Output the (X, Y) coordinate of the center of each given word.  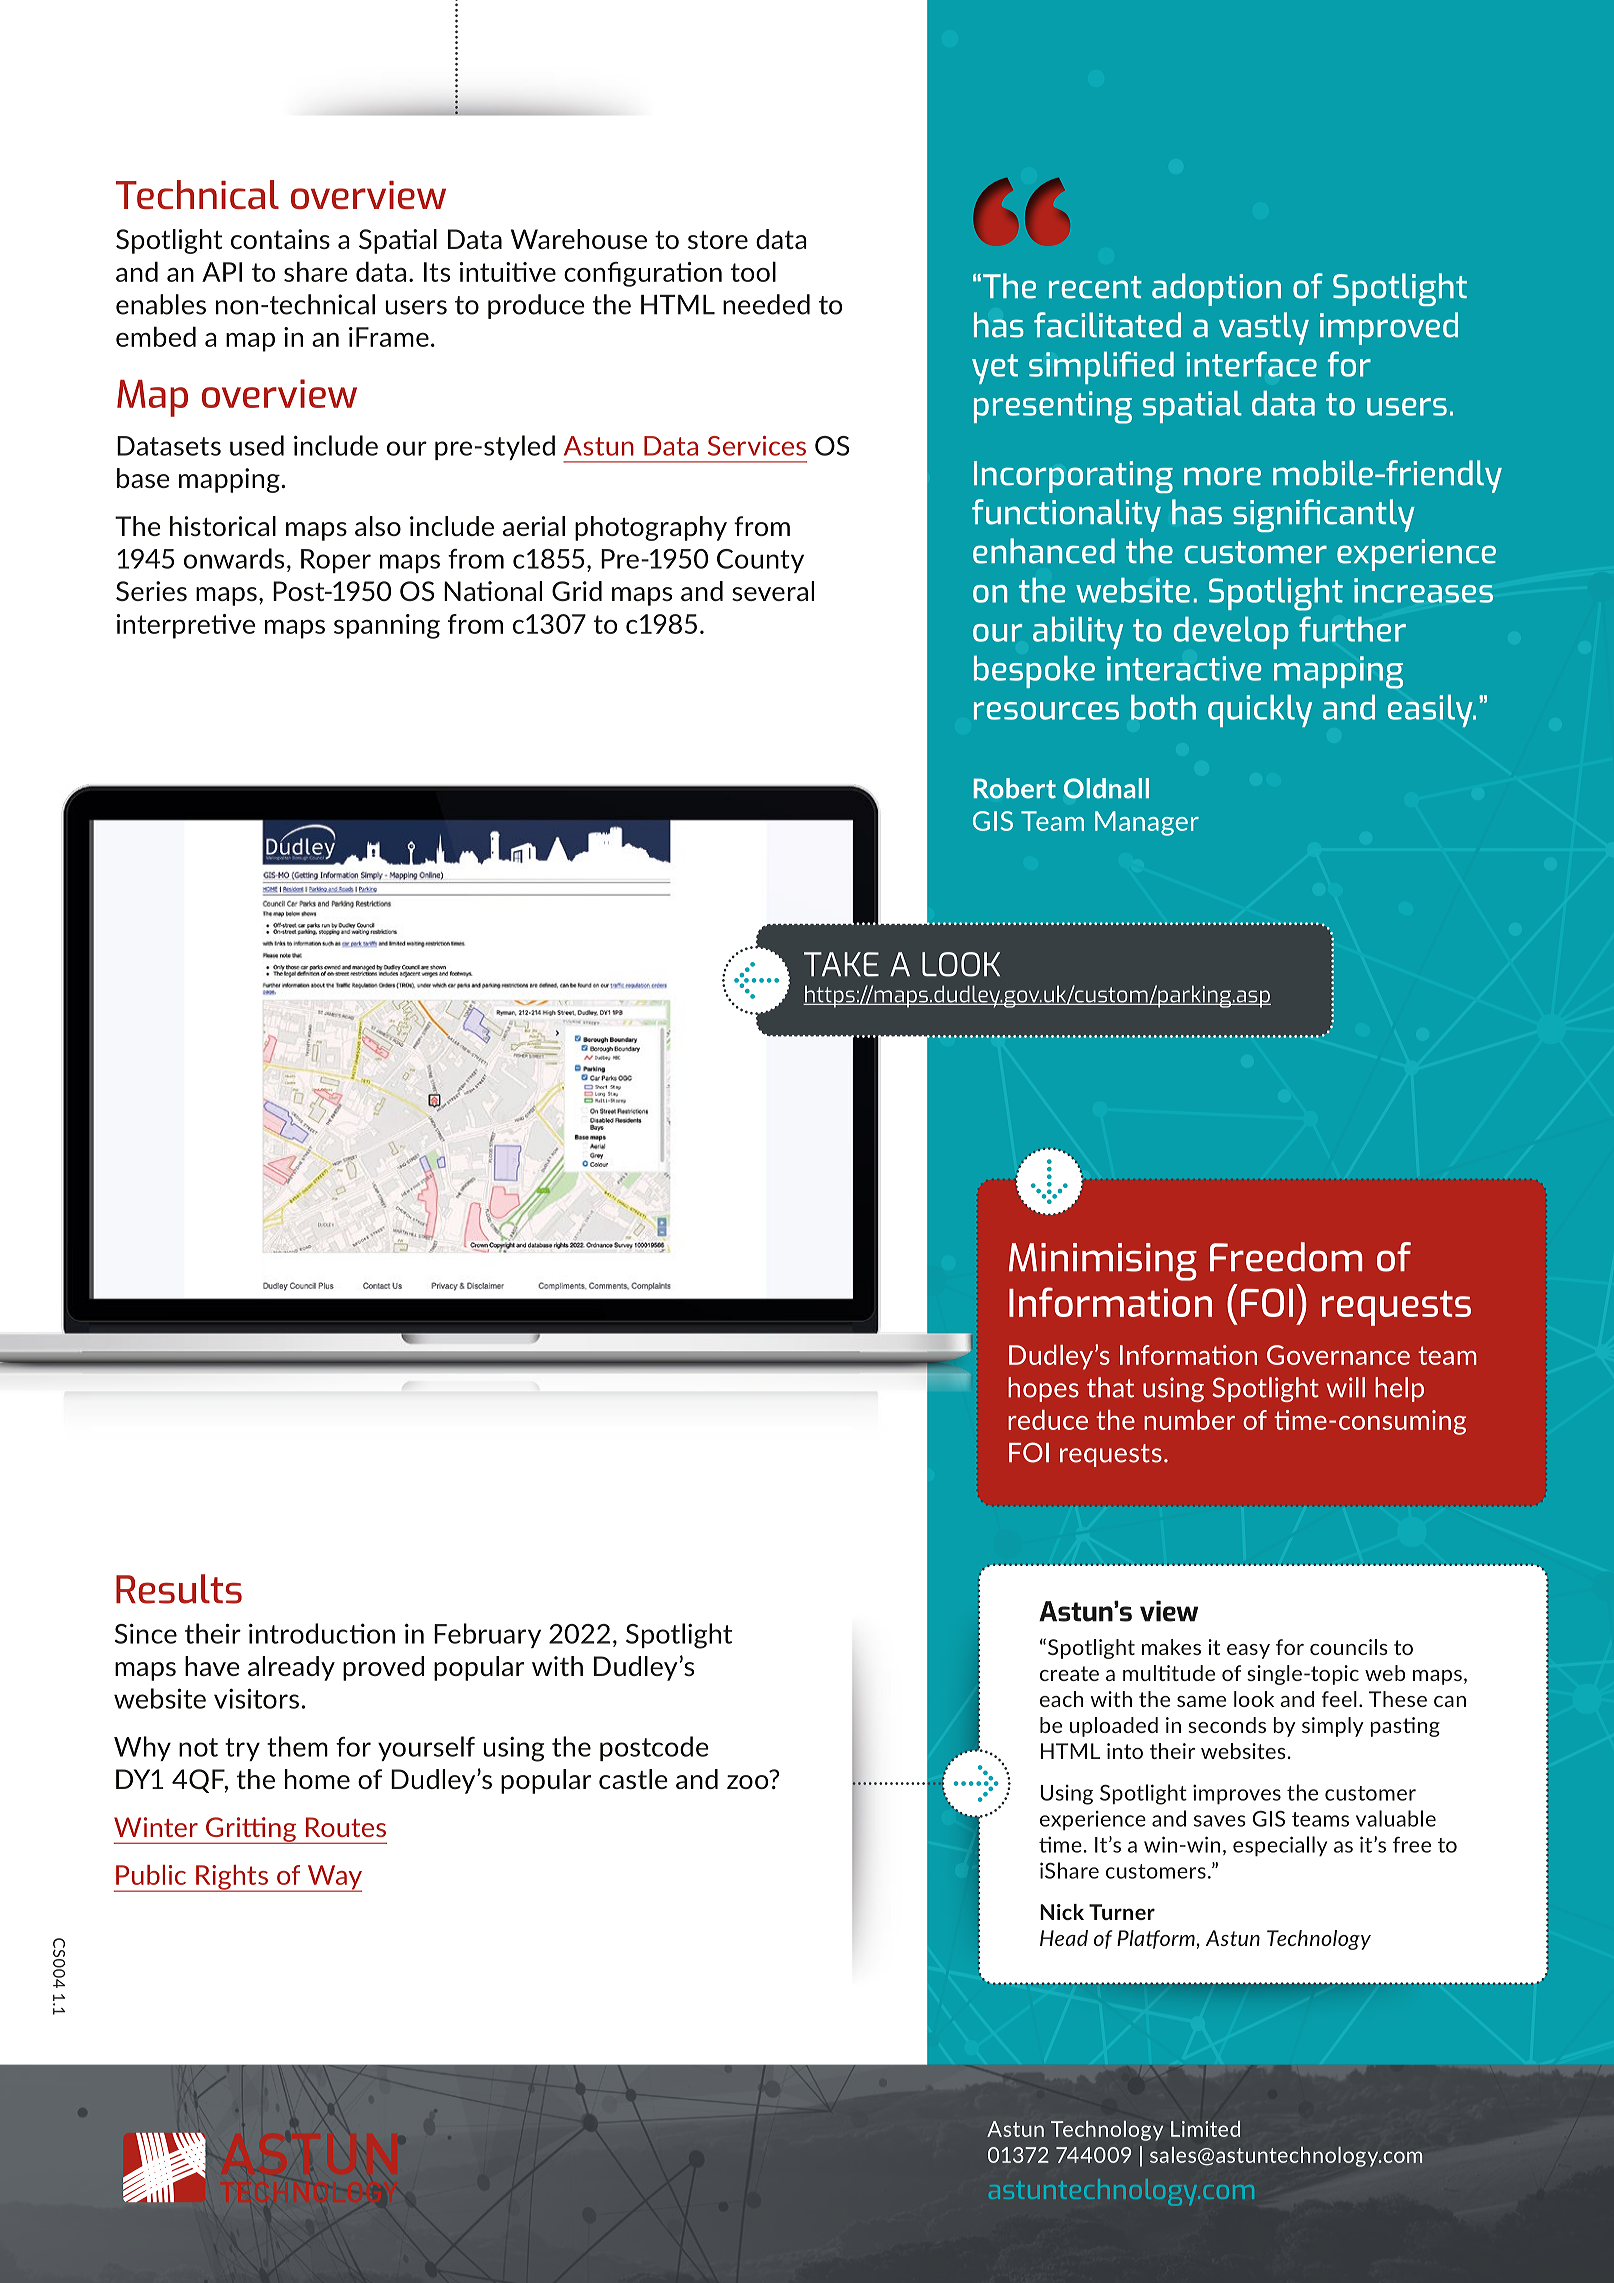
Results (179, 1589)
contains (280, 239)
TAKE (841, 964)
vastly (1264, 328)
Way (334, 1878)
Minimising (1103, 1262)
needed (766, 304)
